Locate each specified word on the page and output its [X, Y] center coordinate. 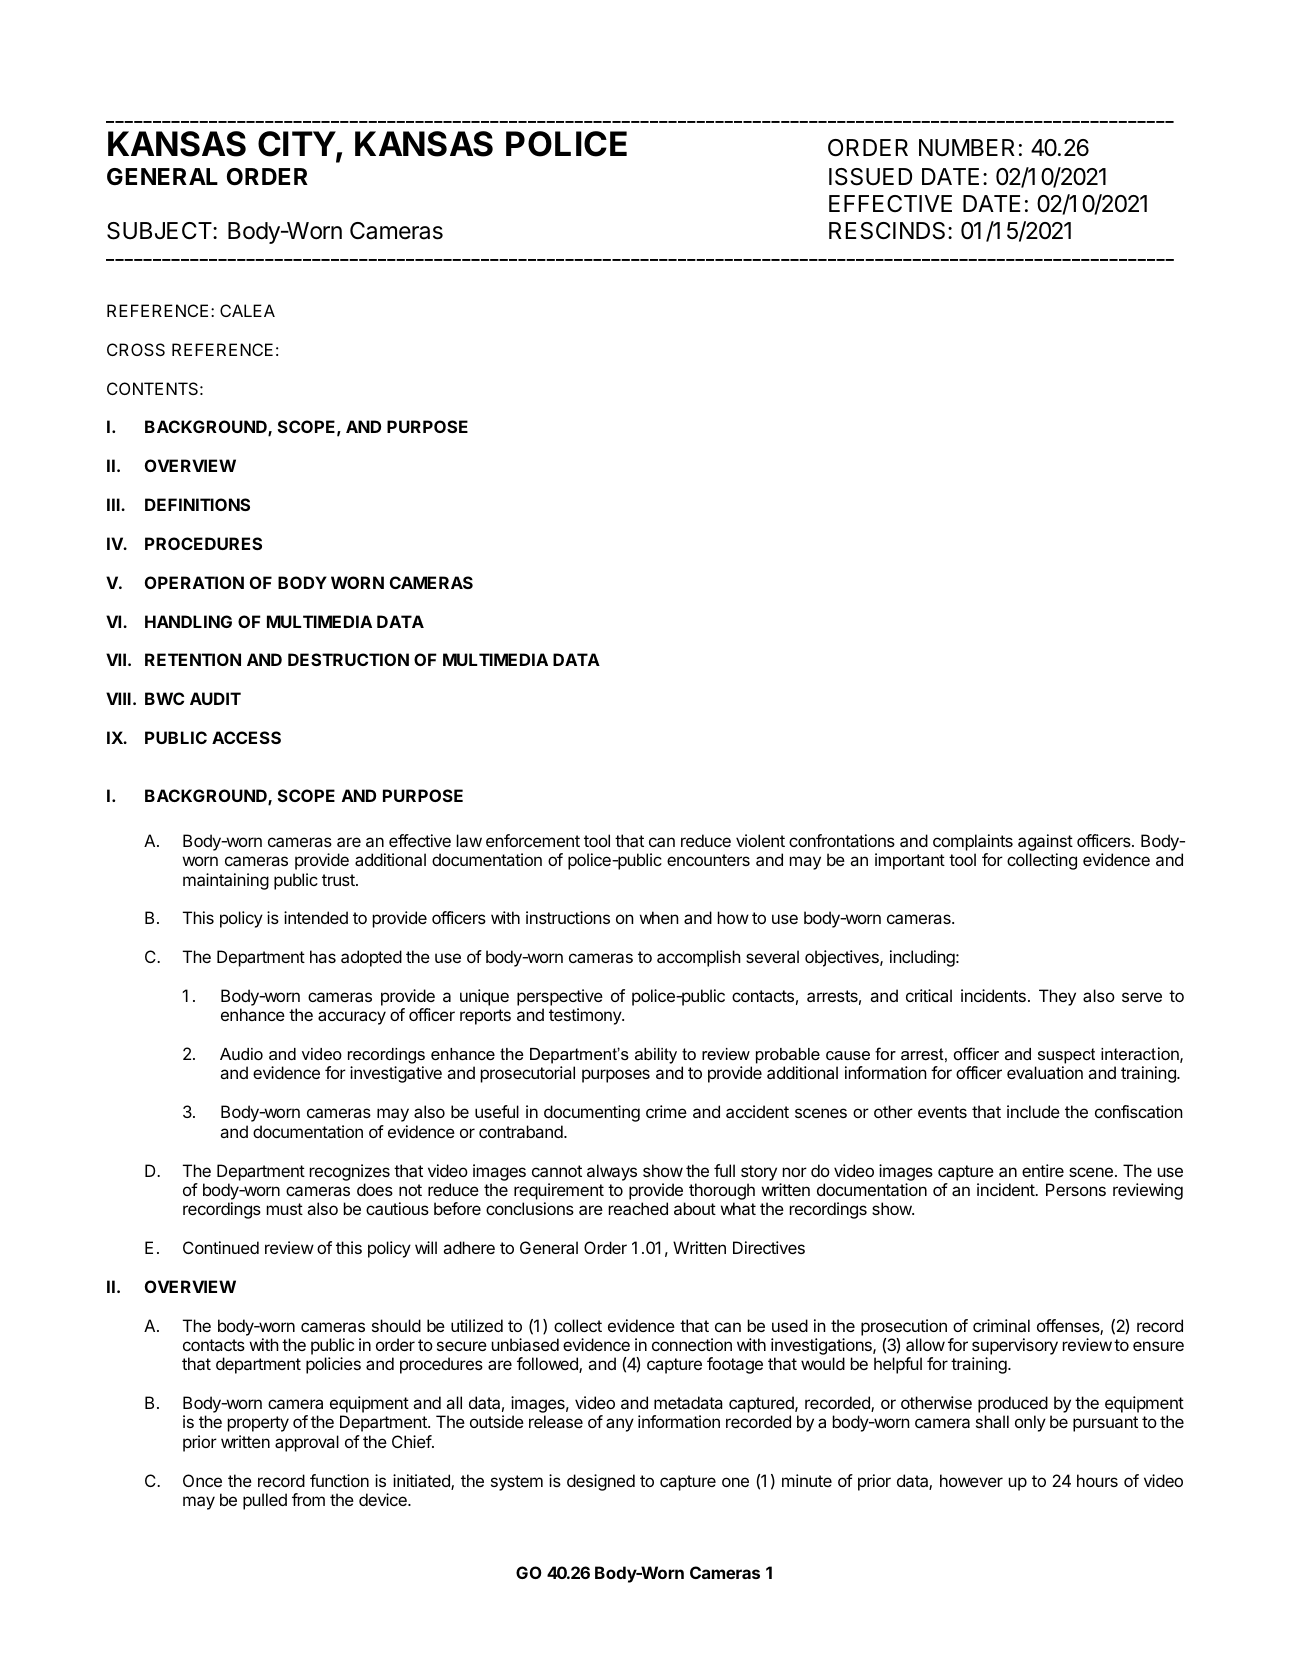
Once [202, 1480]
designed [601, 1482]
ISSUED [870, 177]
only [1030, 1423]
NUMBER [967, 148]
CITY [297, 144]
